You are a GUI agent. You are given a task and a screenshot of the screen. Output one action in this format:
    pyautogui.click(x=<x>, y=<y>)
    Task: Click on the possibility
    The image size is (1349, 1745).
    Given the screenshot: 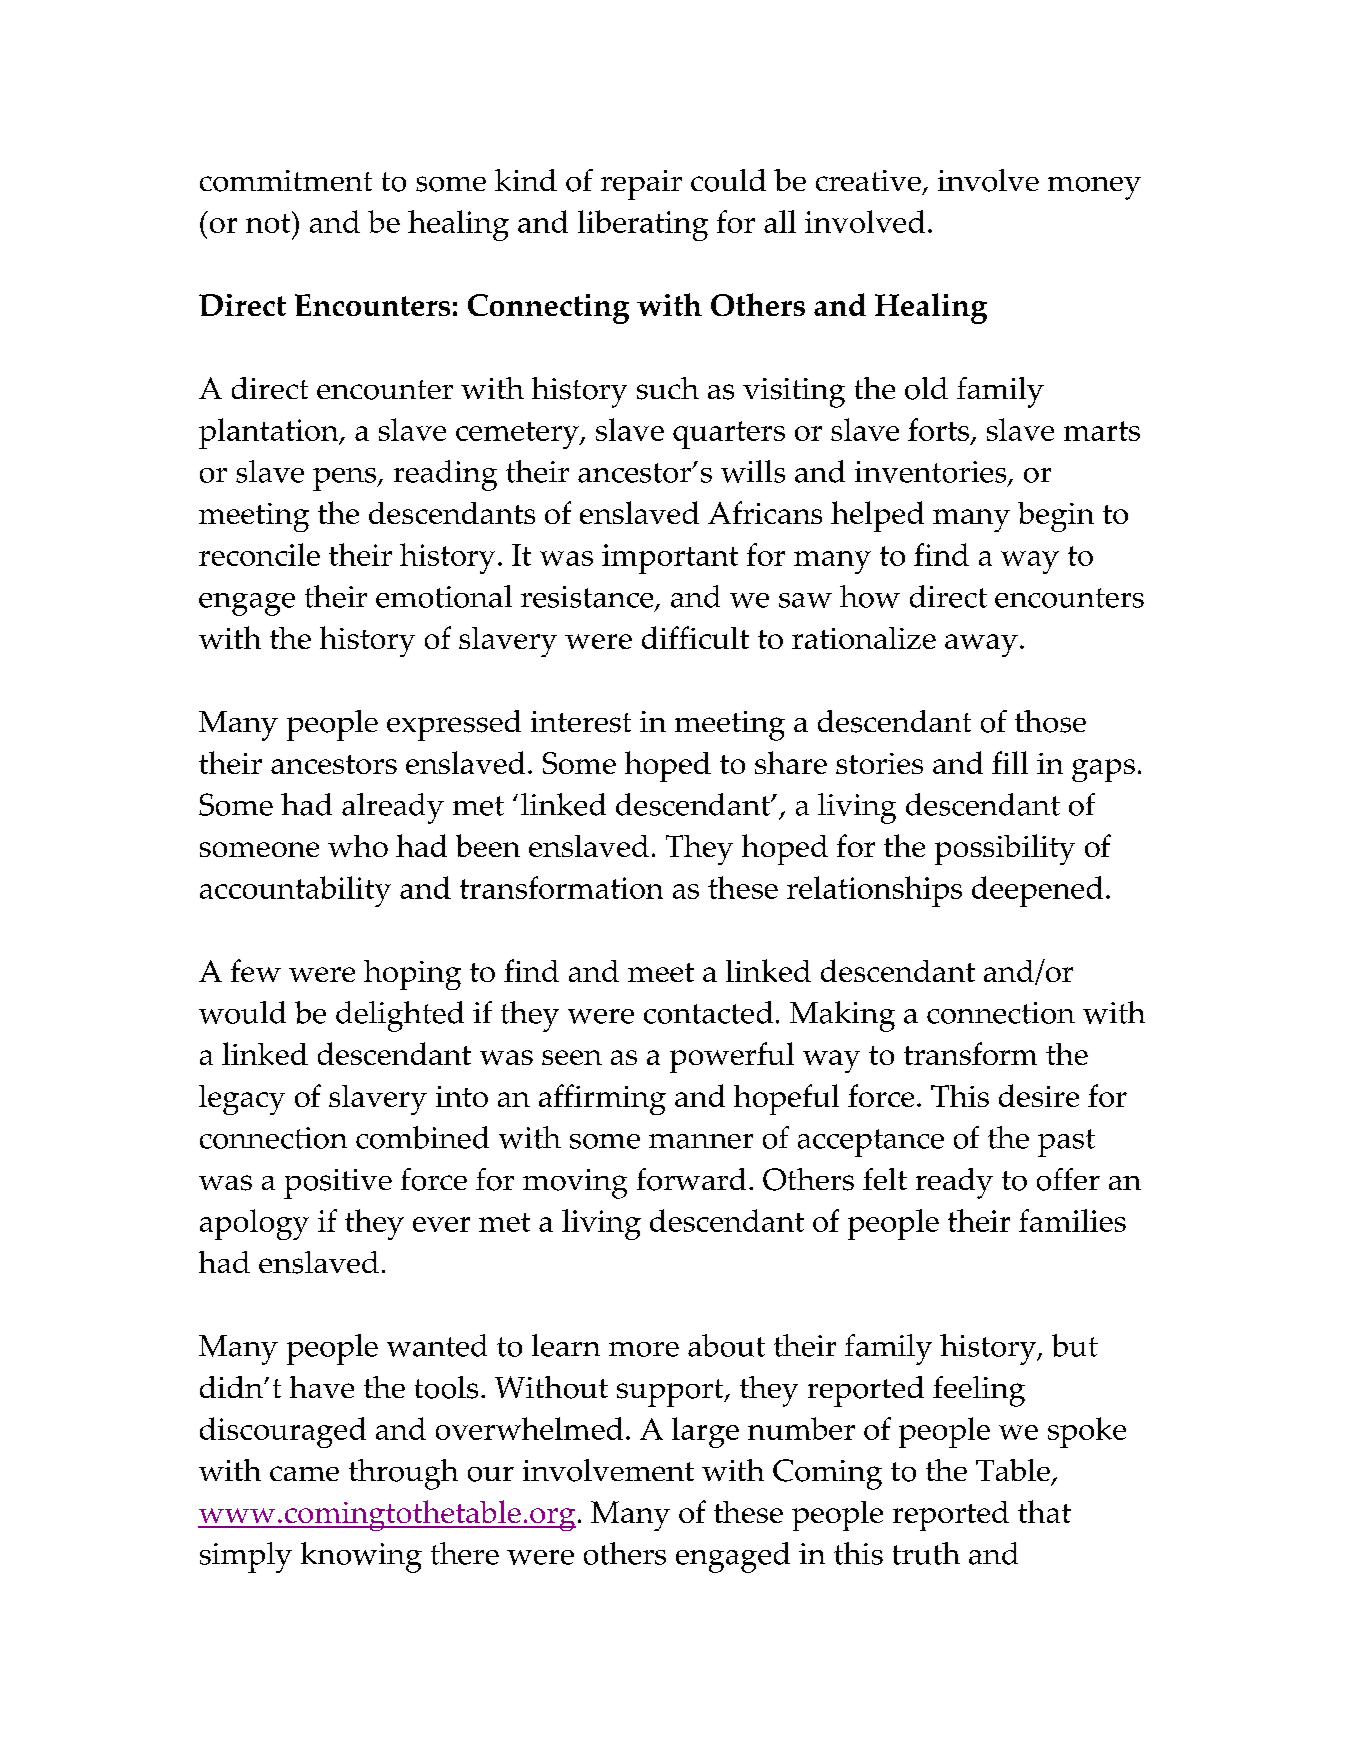 What is the action you would take?
    pyautogui.click(x=1005, y=849)
